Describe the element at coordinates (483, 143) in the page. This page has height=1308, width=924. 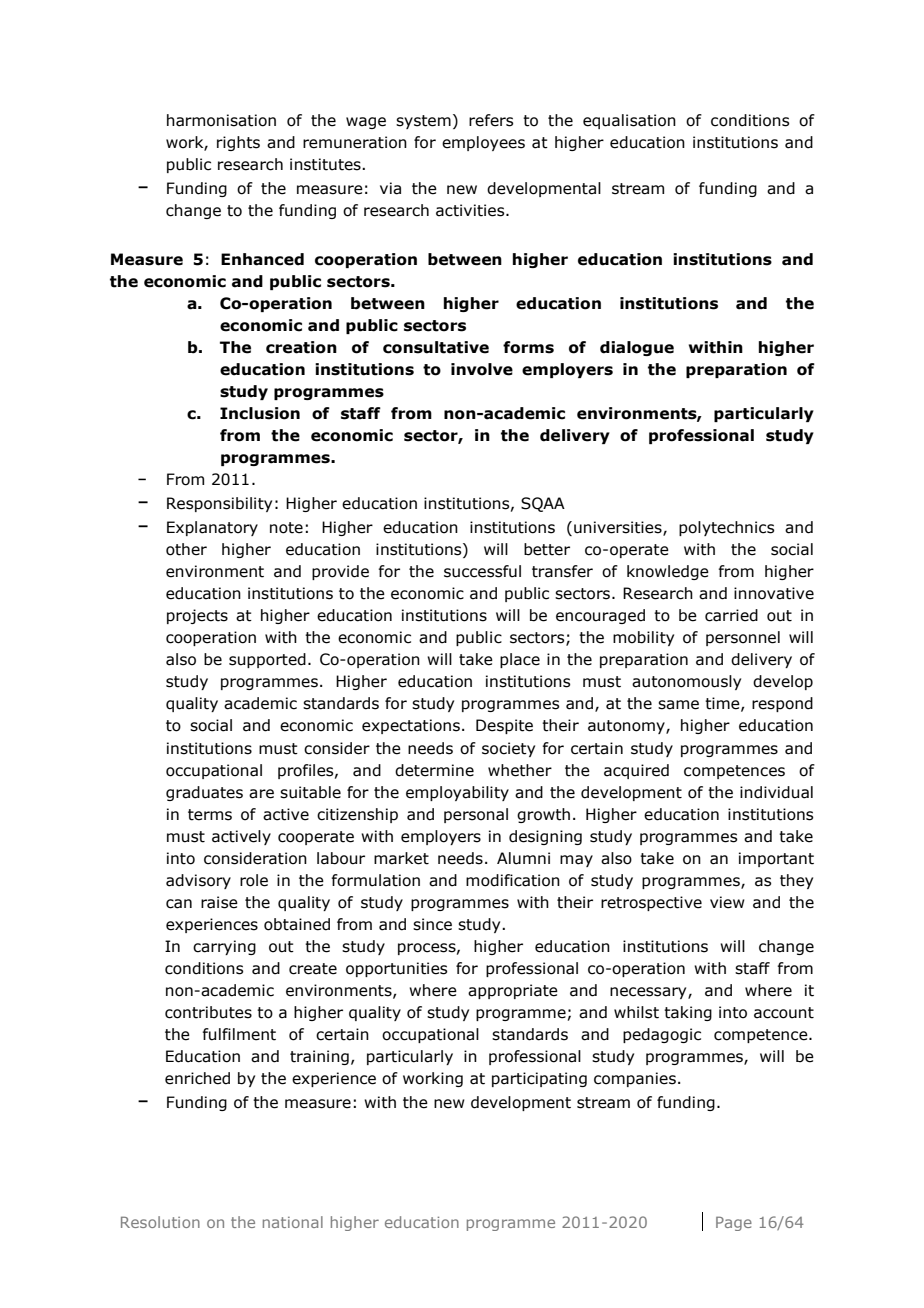
I see `employees` at that location.
